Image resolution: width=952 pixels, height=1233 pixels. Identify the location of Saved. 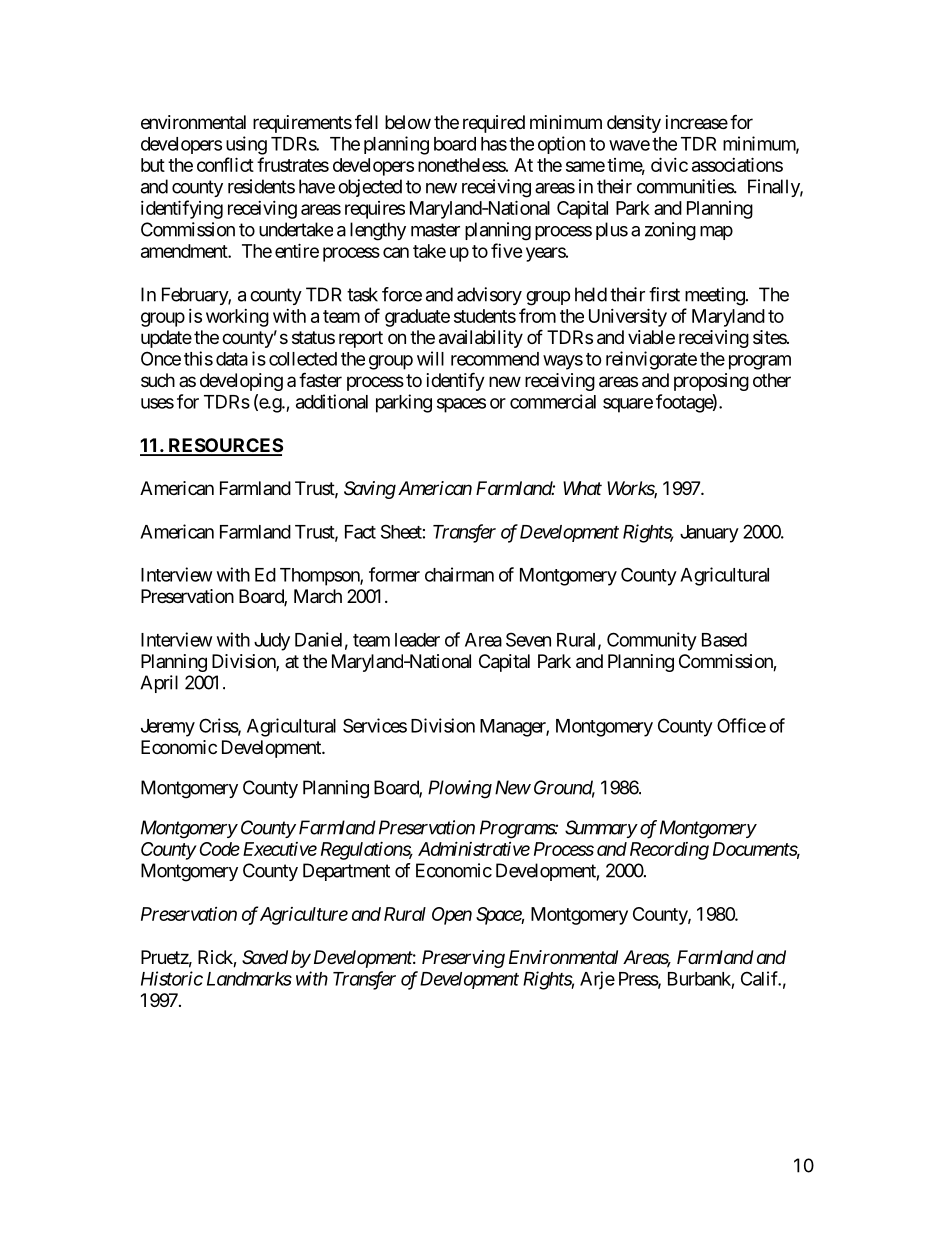
(265, 957).
